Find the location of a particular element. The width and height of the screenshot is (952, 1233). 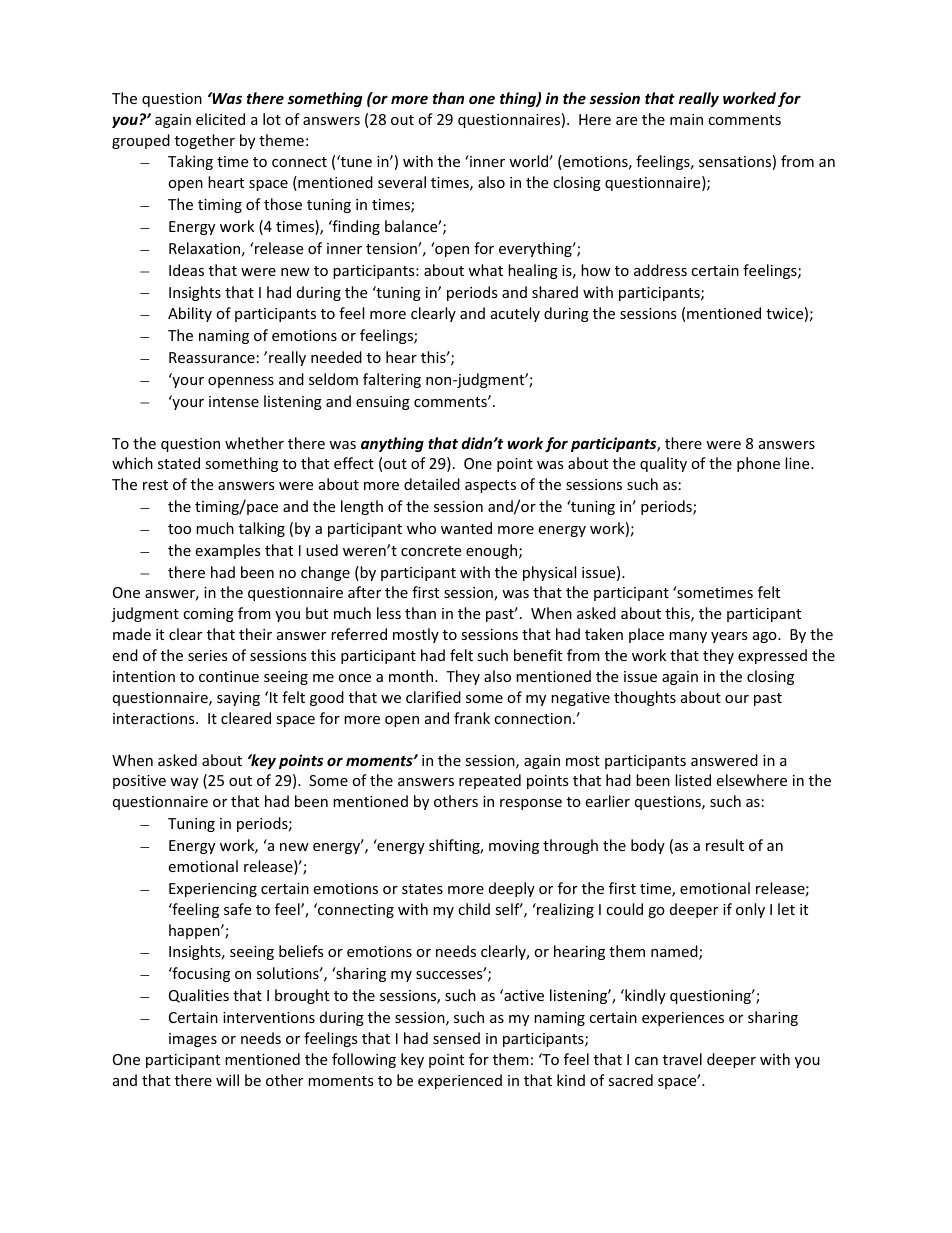

phone is located at coordinates (758, 464).
